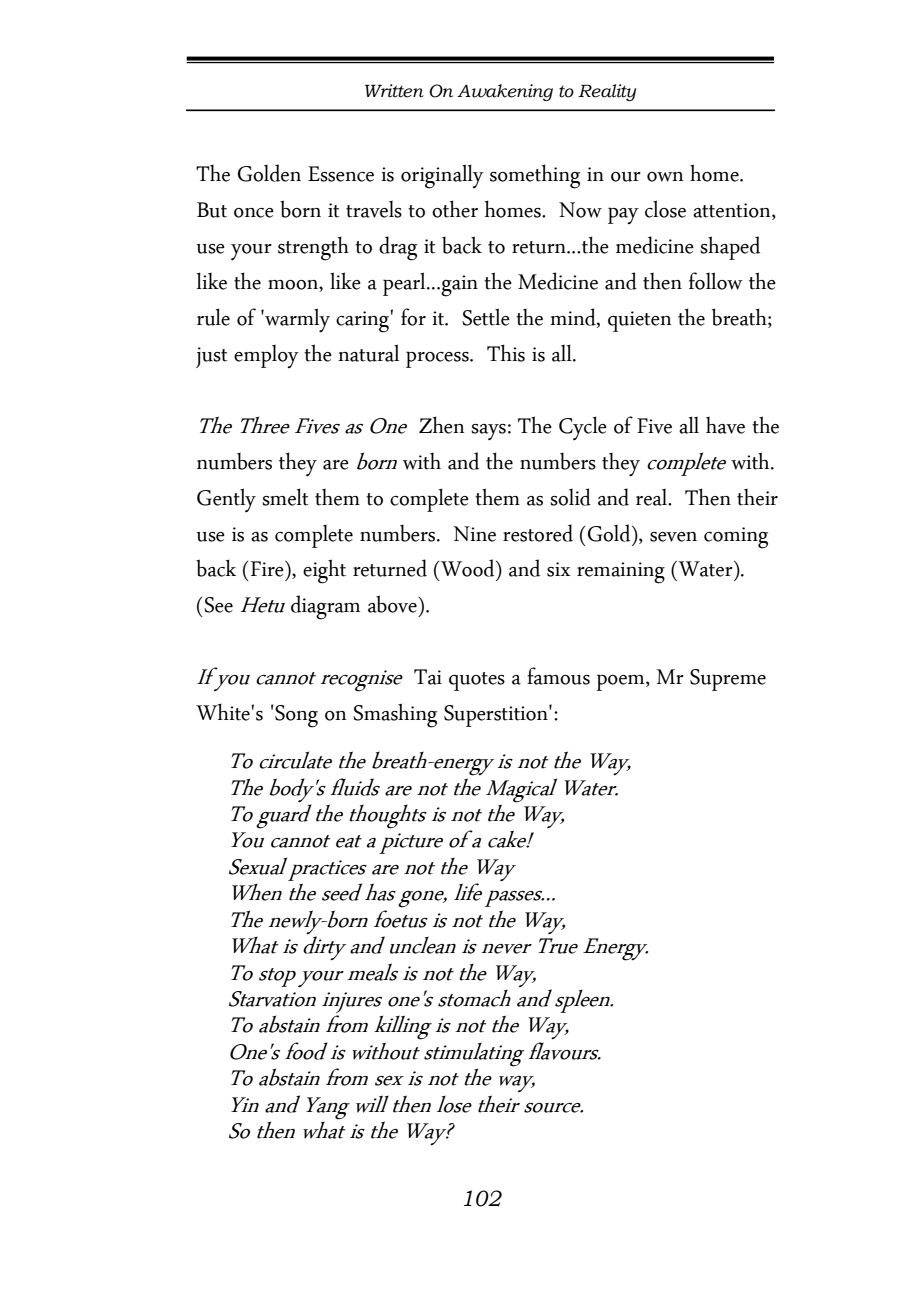  I want to click on Nine, so click(474, 534).
